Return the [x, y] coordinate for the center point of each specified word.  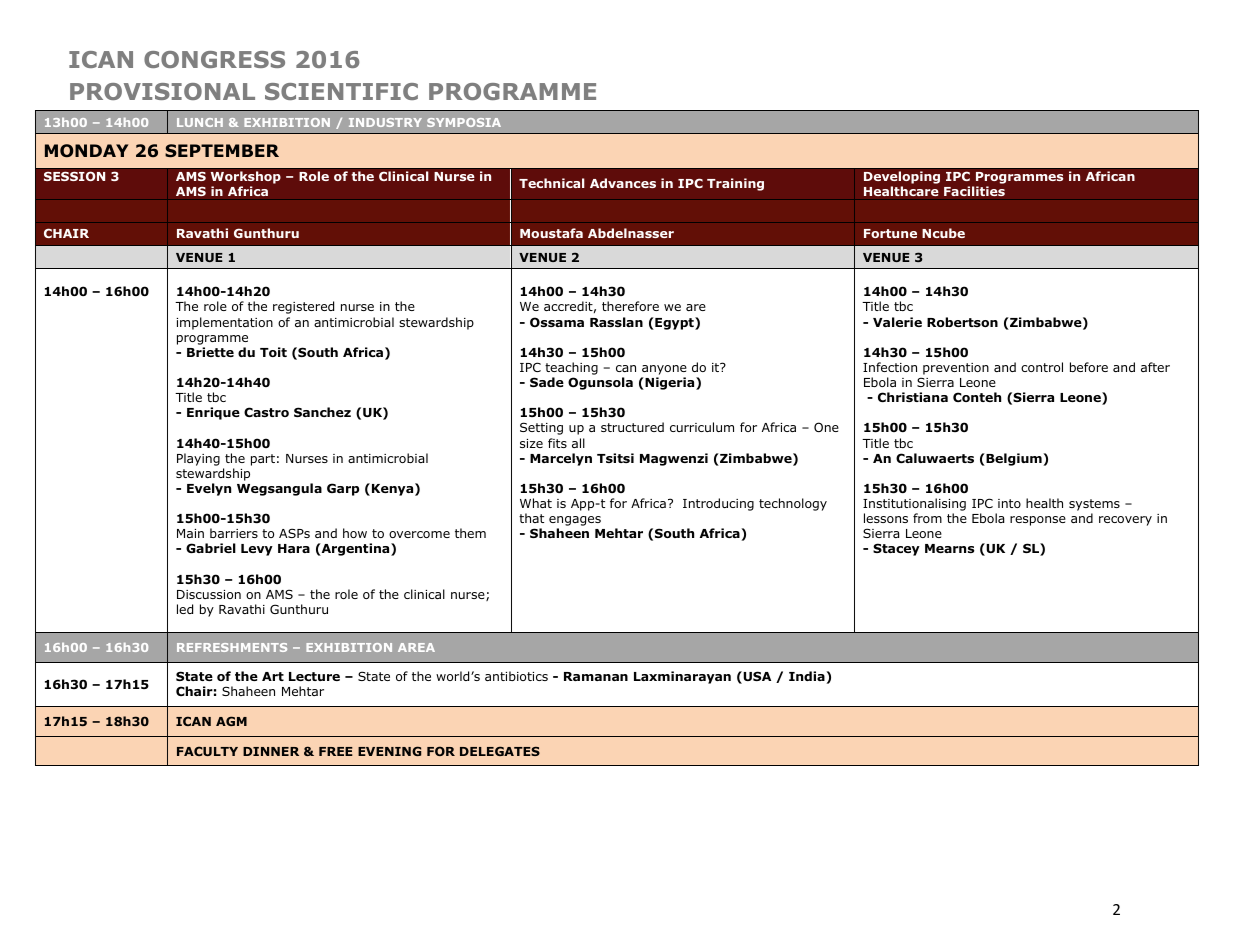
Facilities [974, 191]
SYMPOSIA [464, 122]
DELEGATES [500, 751]
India [808, 677]
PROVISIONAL [162, 91]
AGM [231, 721]
